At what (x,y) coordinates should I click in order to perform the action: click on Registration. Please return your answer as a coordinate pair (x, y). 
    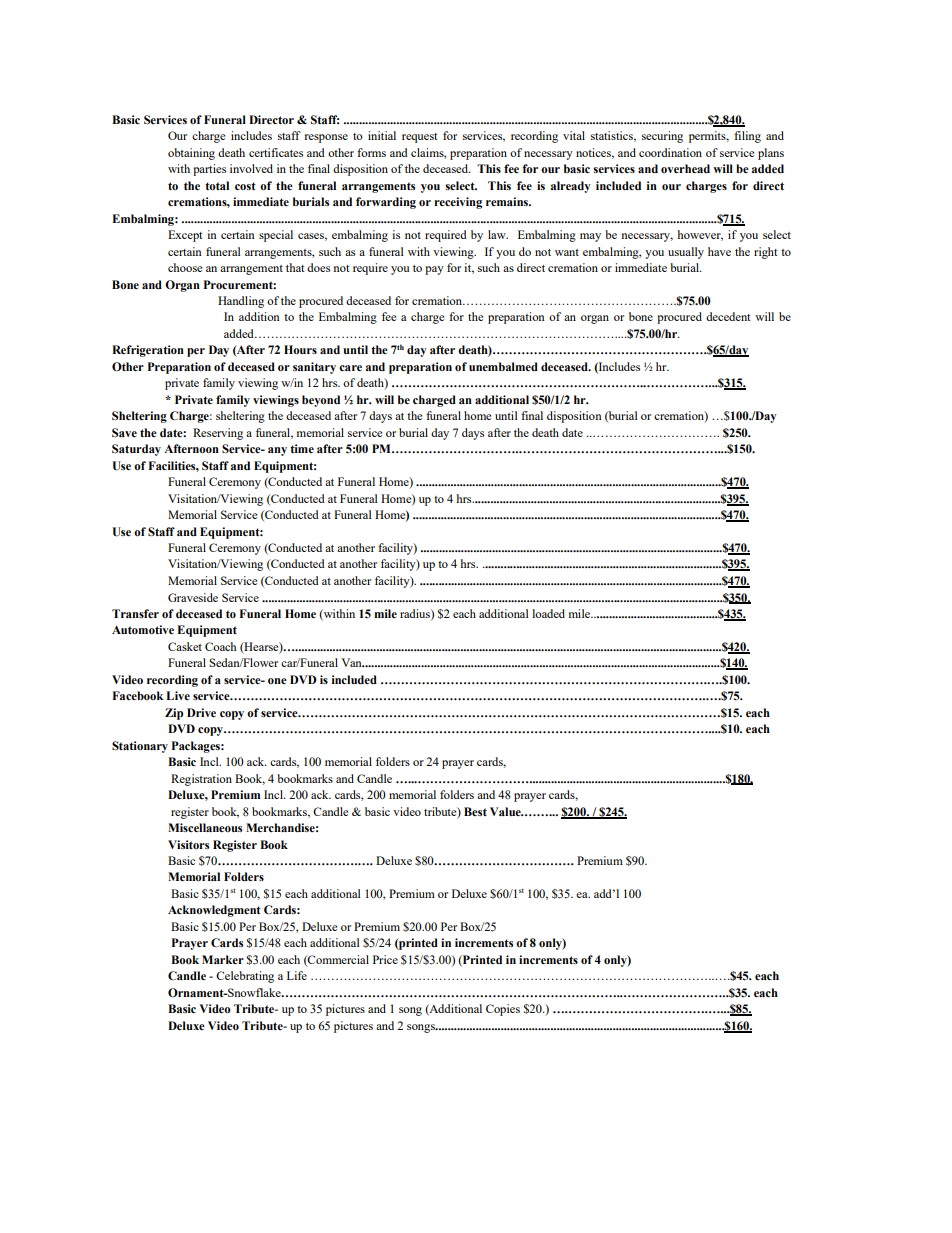
    Looking at the image, I should click on (201, 780).
